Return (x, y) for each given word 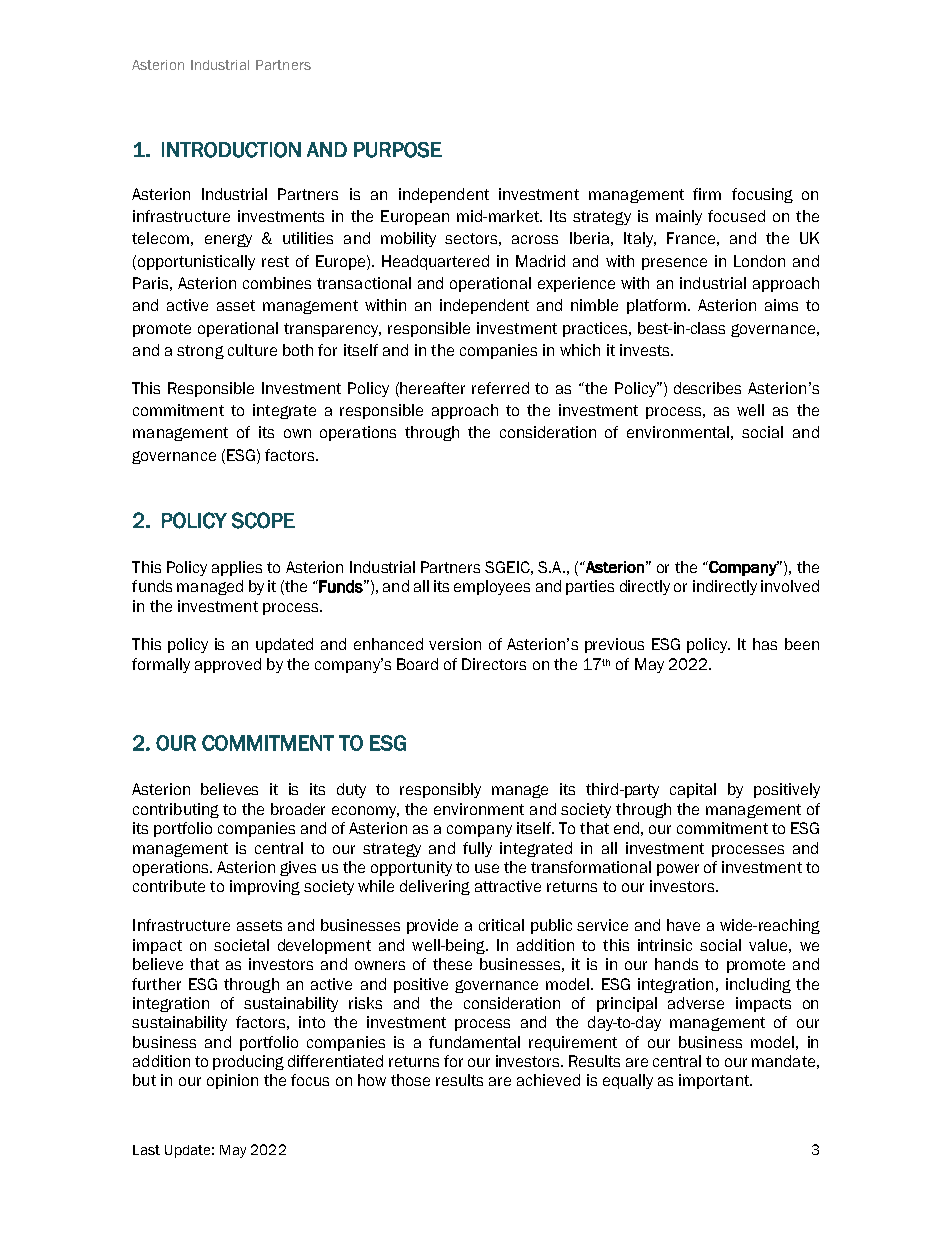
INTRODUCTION (231, 150)
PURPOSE (398, 150)
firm (707, 194)
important (715, 1081)
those (410, 1080)
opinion (232, 1081)
